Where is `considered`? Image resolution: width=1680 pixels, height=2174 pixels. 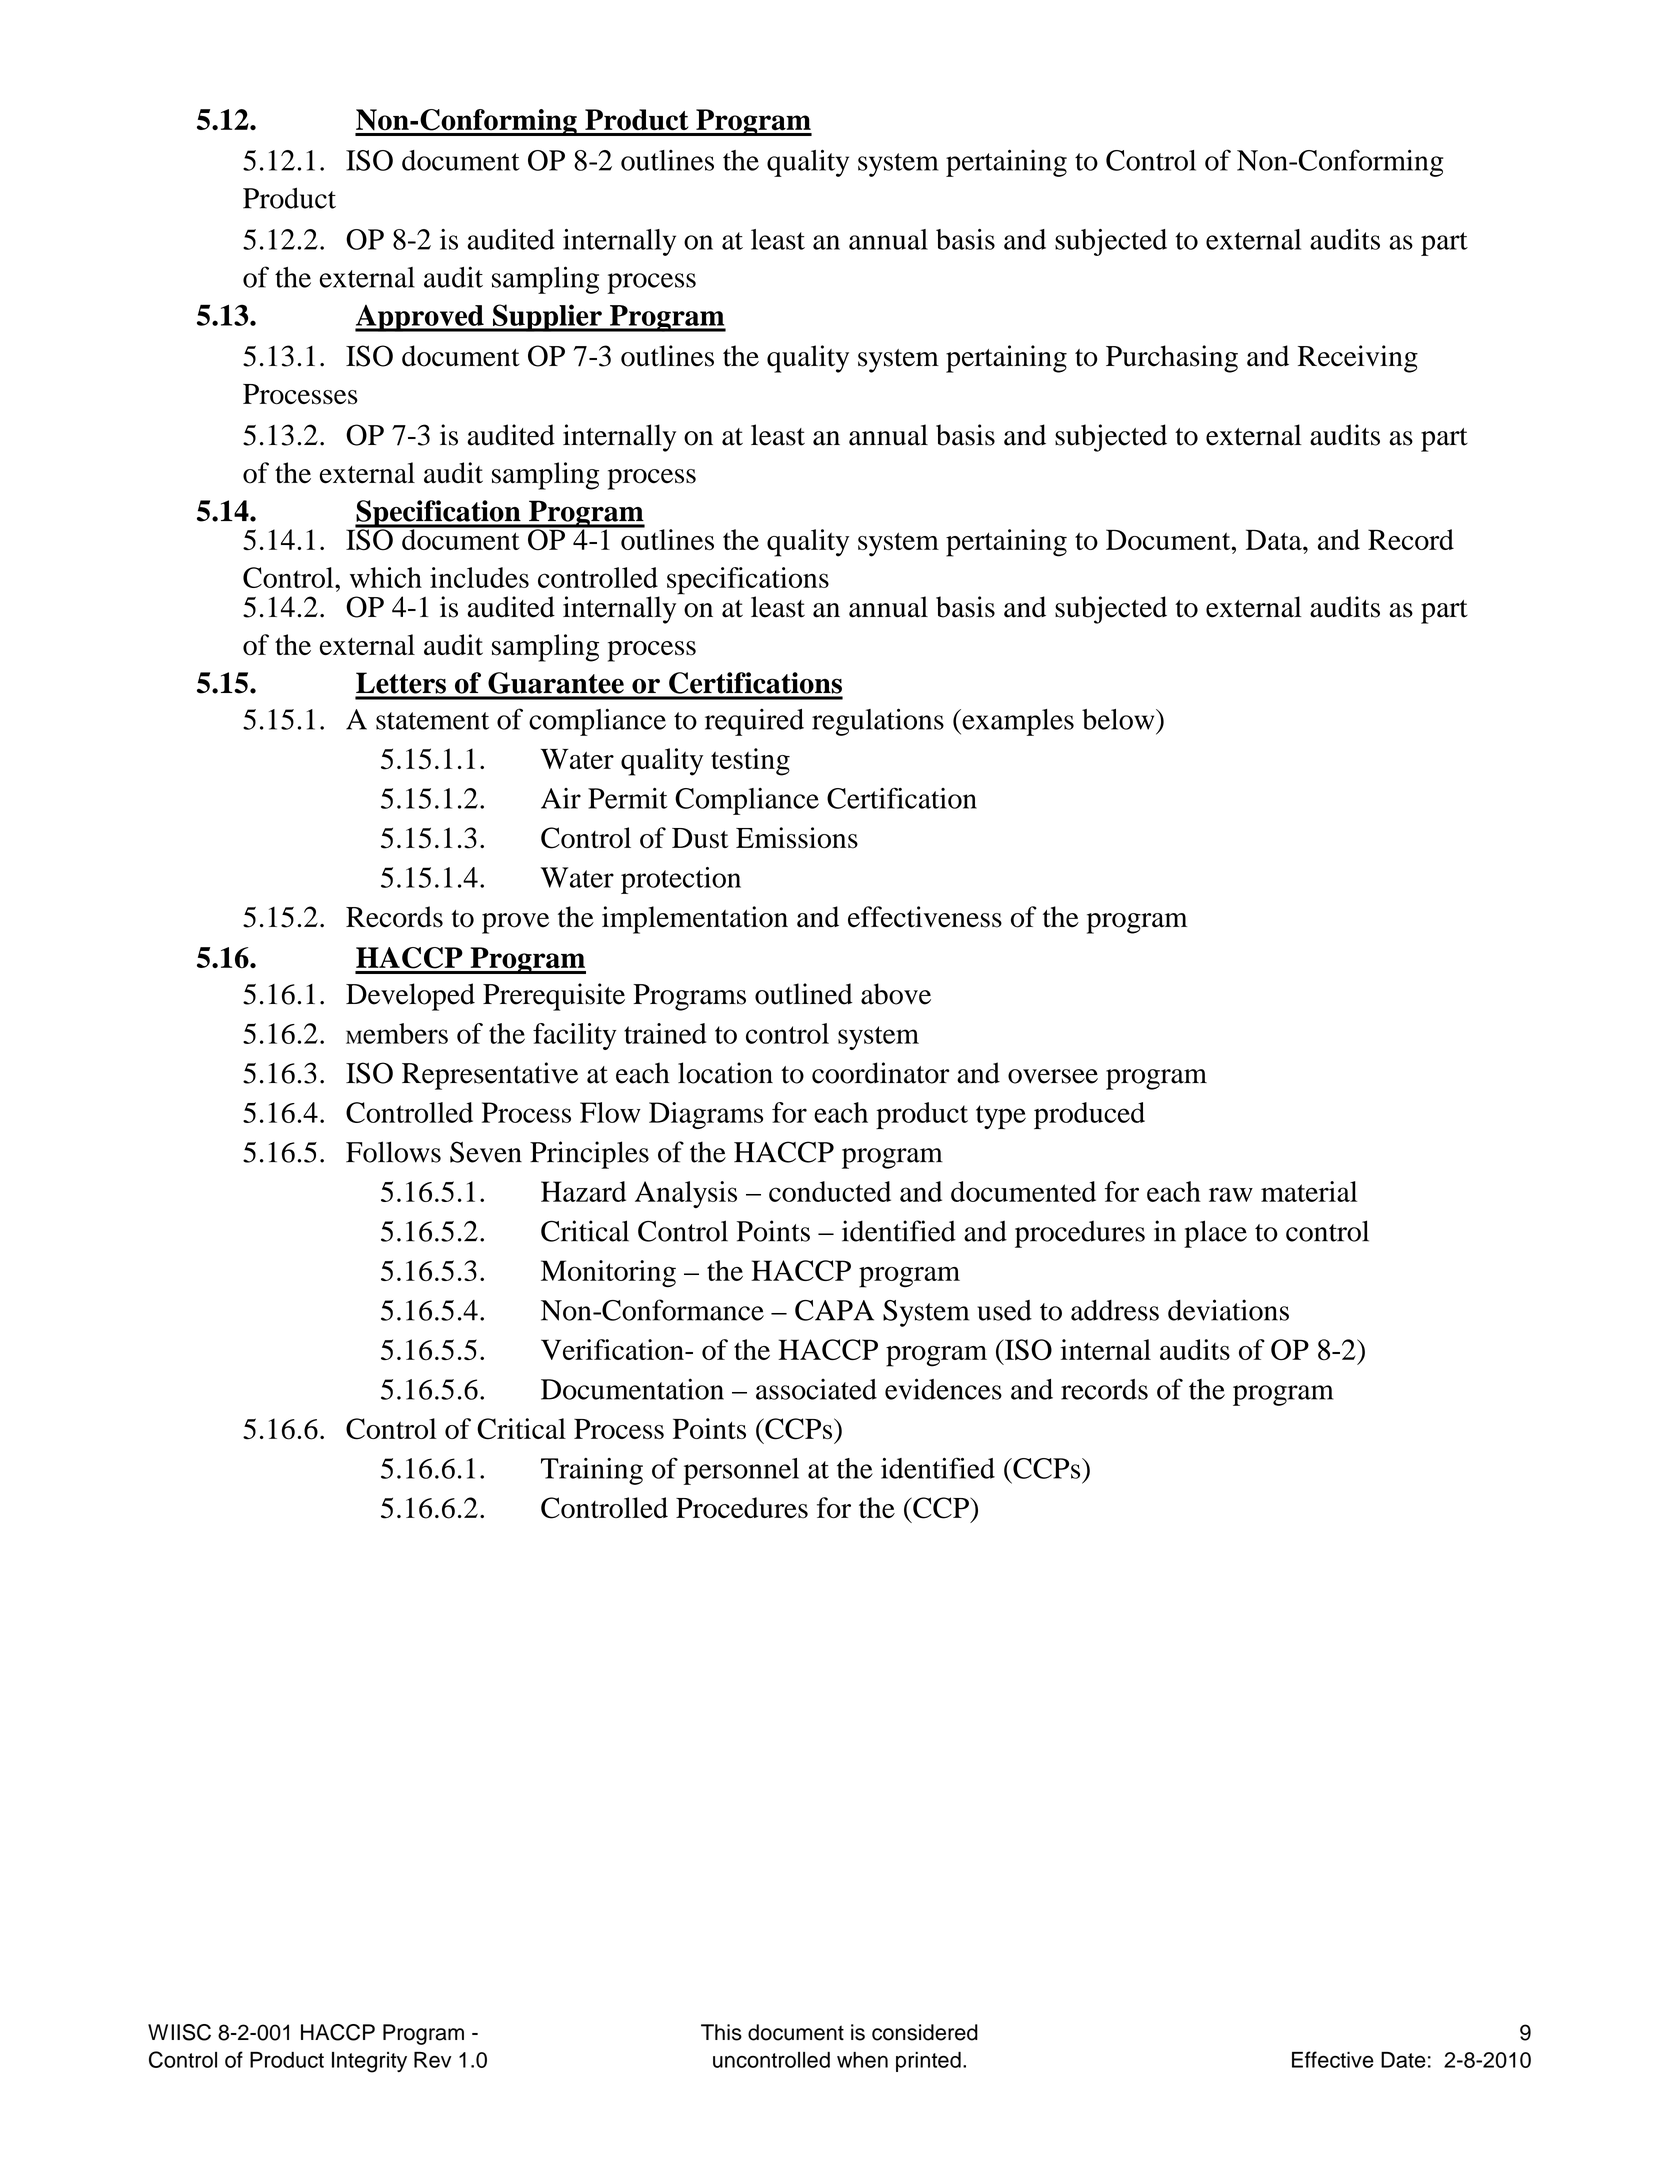
considered is located at coordinates (925, 2032).
